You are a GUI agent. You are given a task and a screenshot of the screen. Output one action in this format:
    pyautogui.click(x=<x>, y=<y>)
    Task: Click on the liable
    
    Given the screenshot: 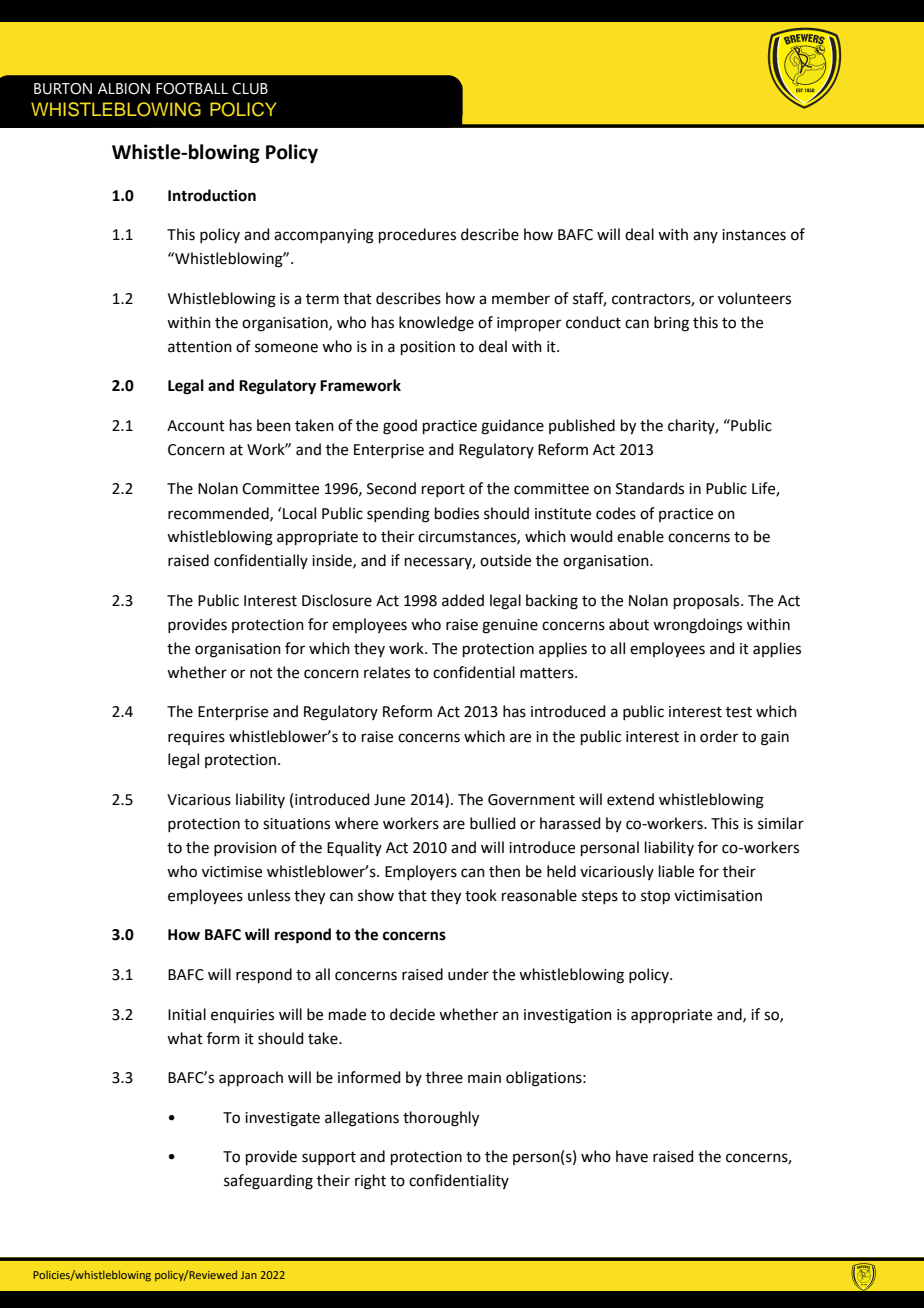 What is the action you would take?
    pyautogui.click(x=676, y=871)
